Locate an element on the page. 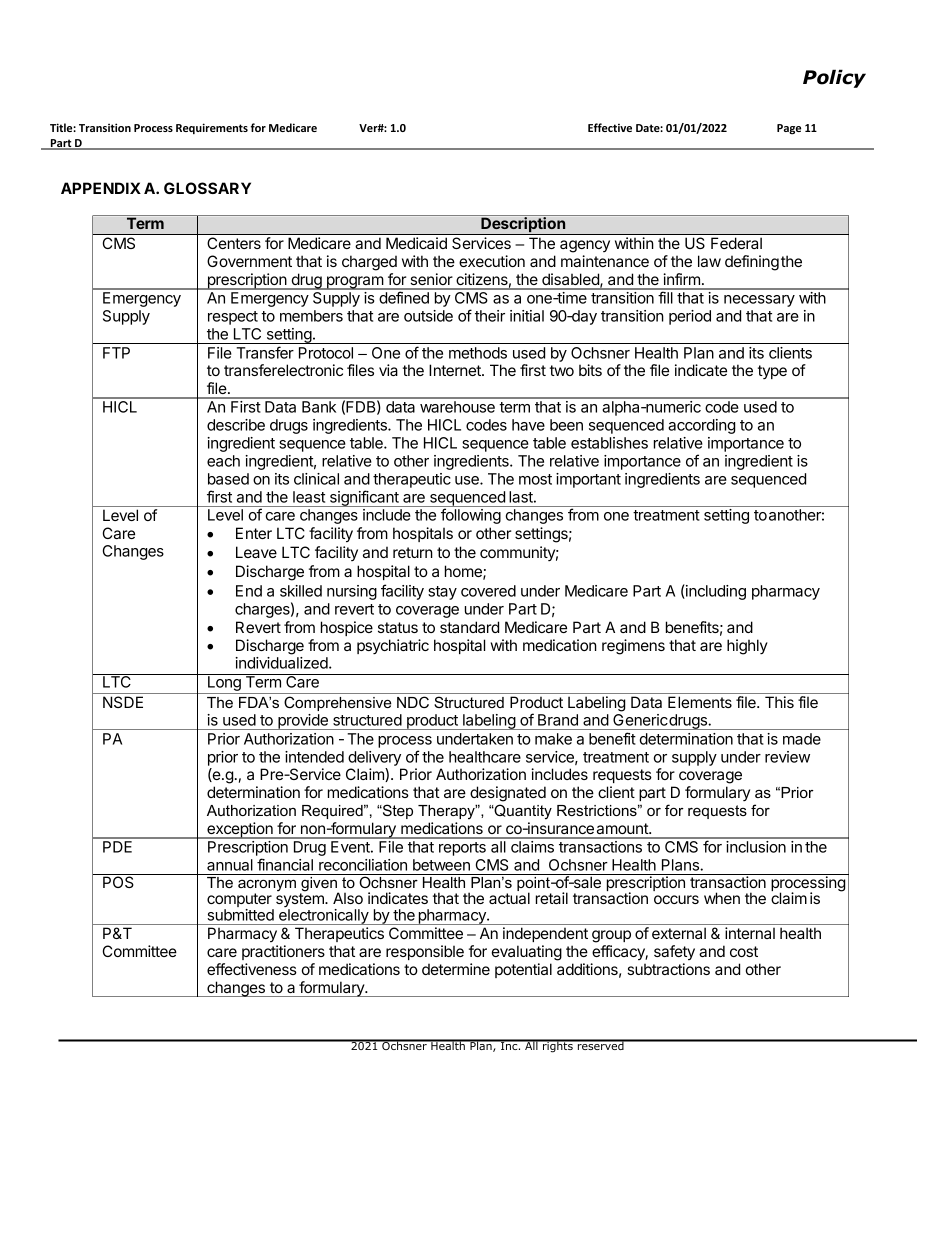  Requirements is located at coordinates (212, 128).
